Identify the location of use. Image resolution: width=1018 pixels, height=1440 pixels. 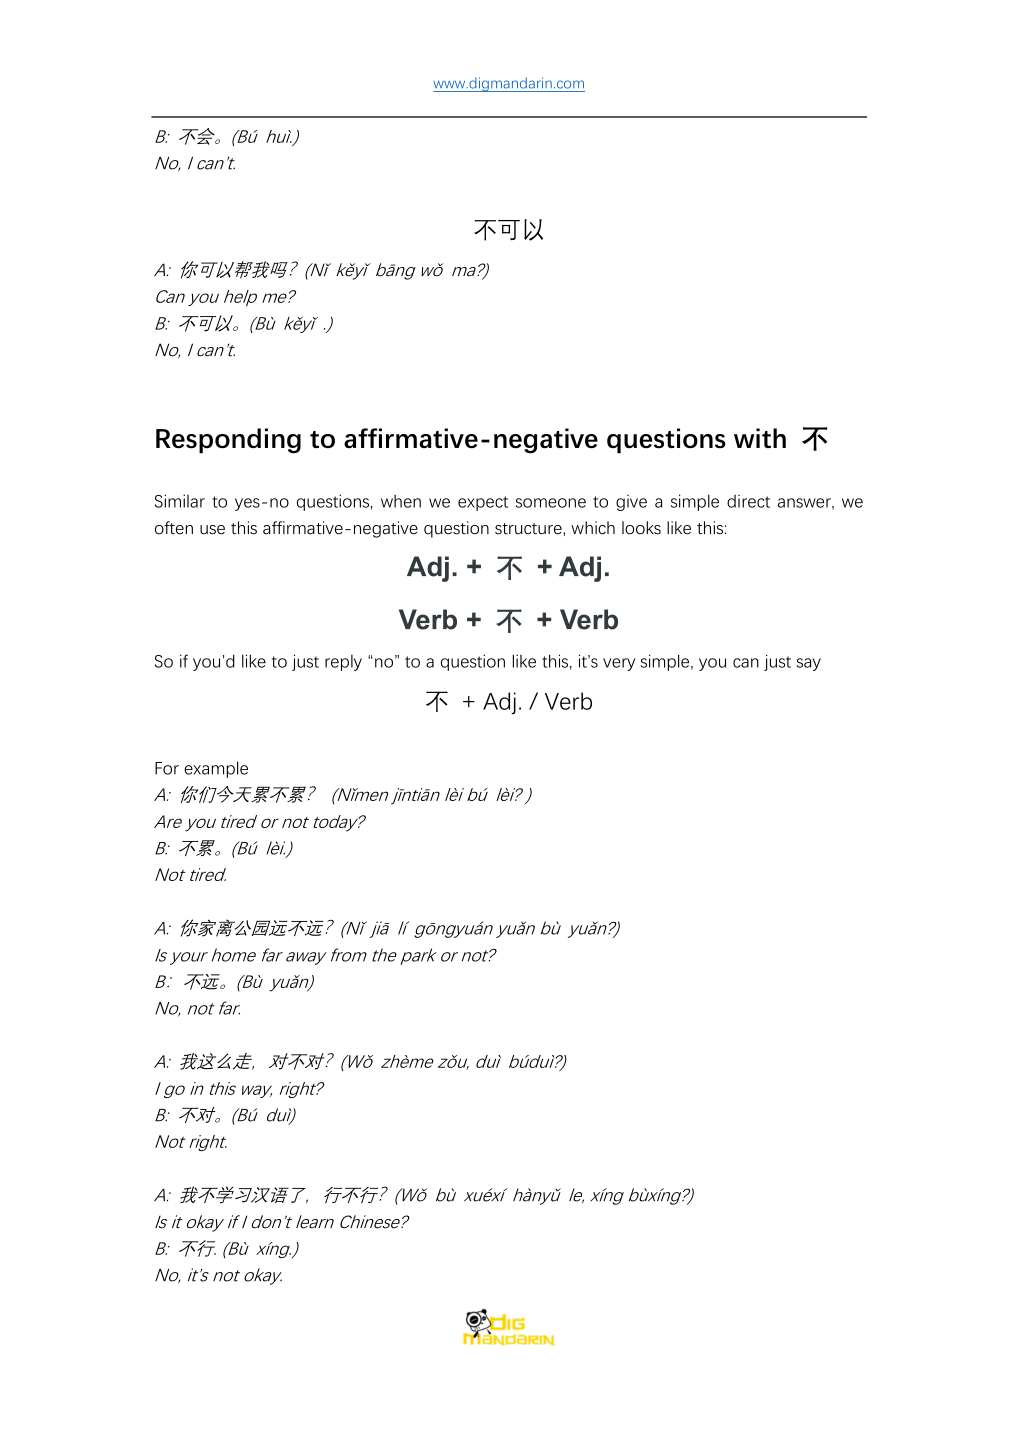
(212, 530).
